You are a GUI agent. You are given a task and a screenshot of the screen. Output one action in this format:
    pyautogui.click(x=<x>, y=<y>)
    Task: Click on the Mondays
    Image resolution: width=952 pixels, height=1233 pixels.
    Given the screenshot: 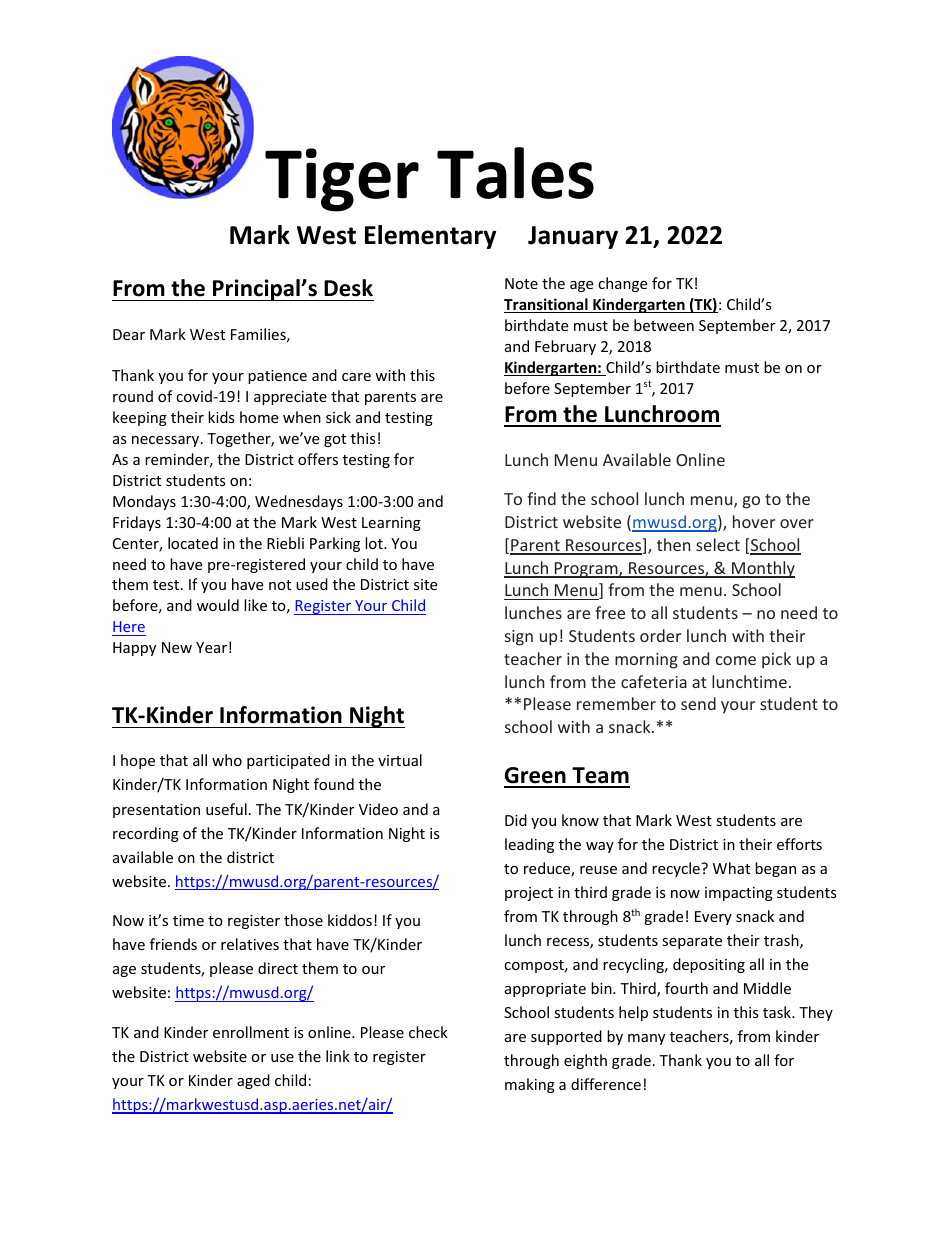 What is the action you would take?
    pyautogui.click(x=144, y=502)
